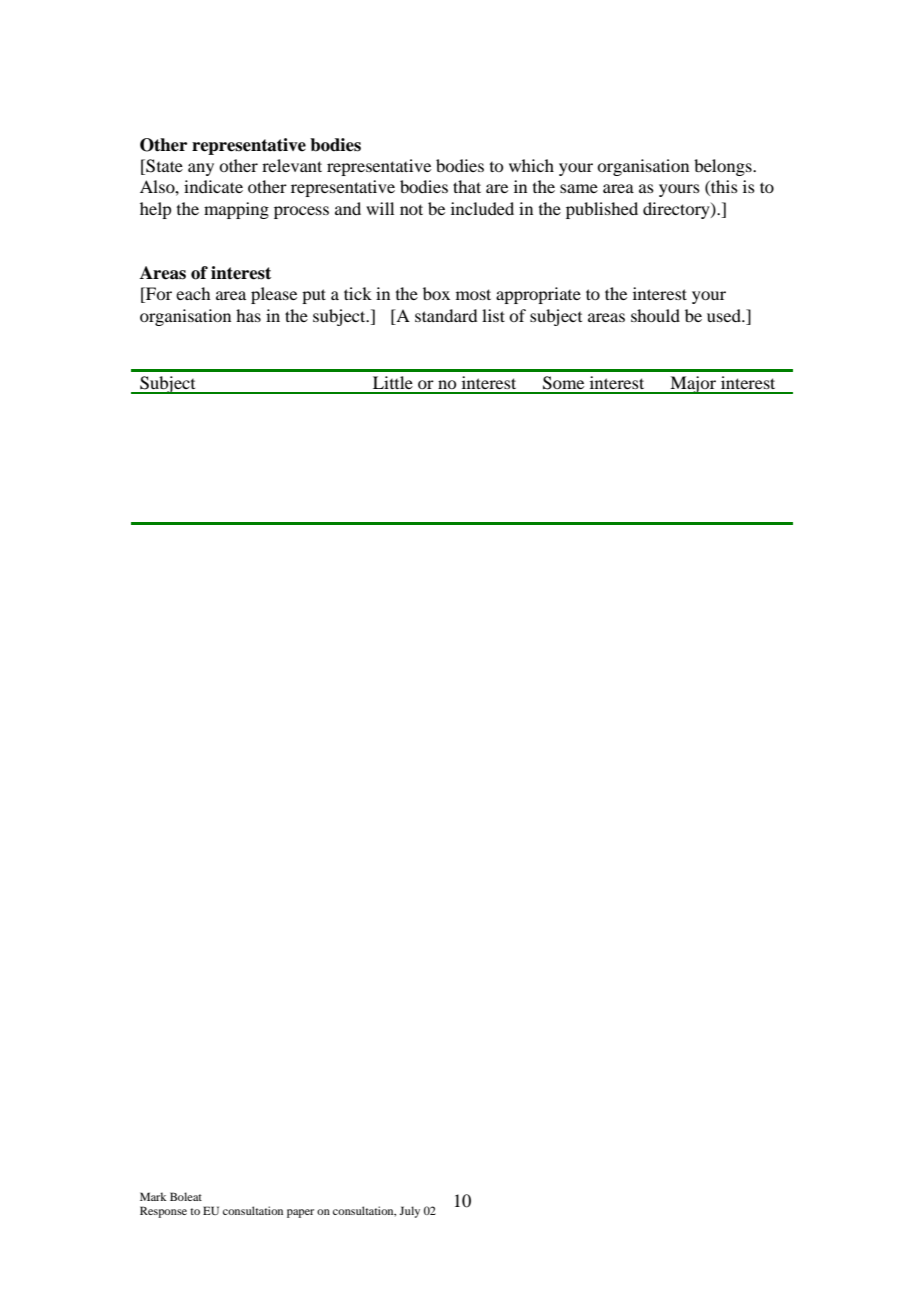  Describe the element at coordinates (446, 315) in the screenshot. I see `standard` at that location.
